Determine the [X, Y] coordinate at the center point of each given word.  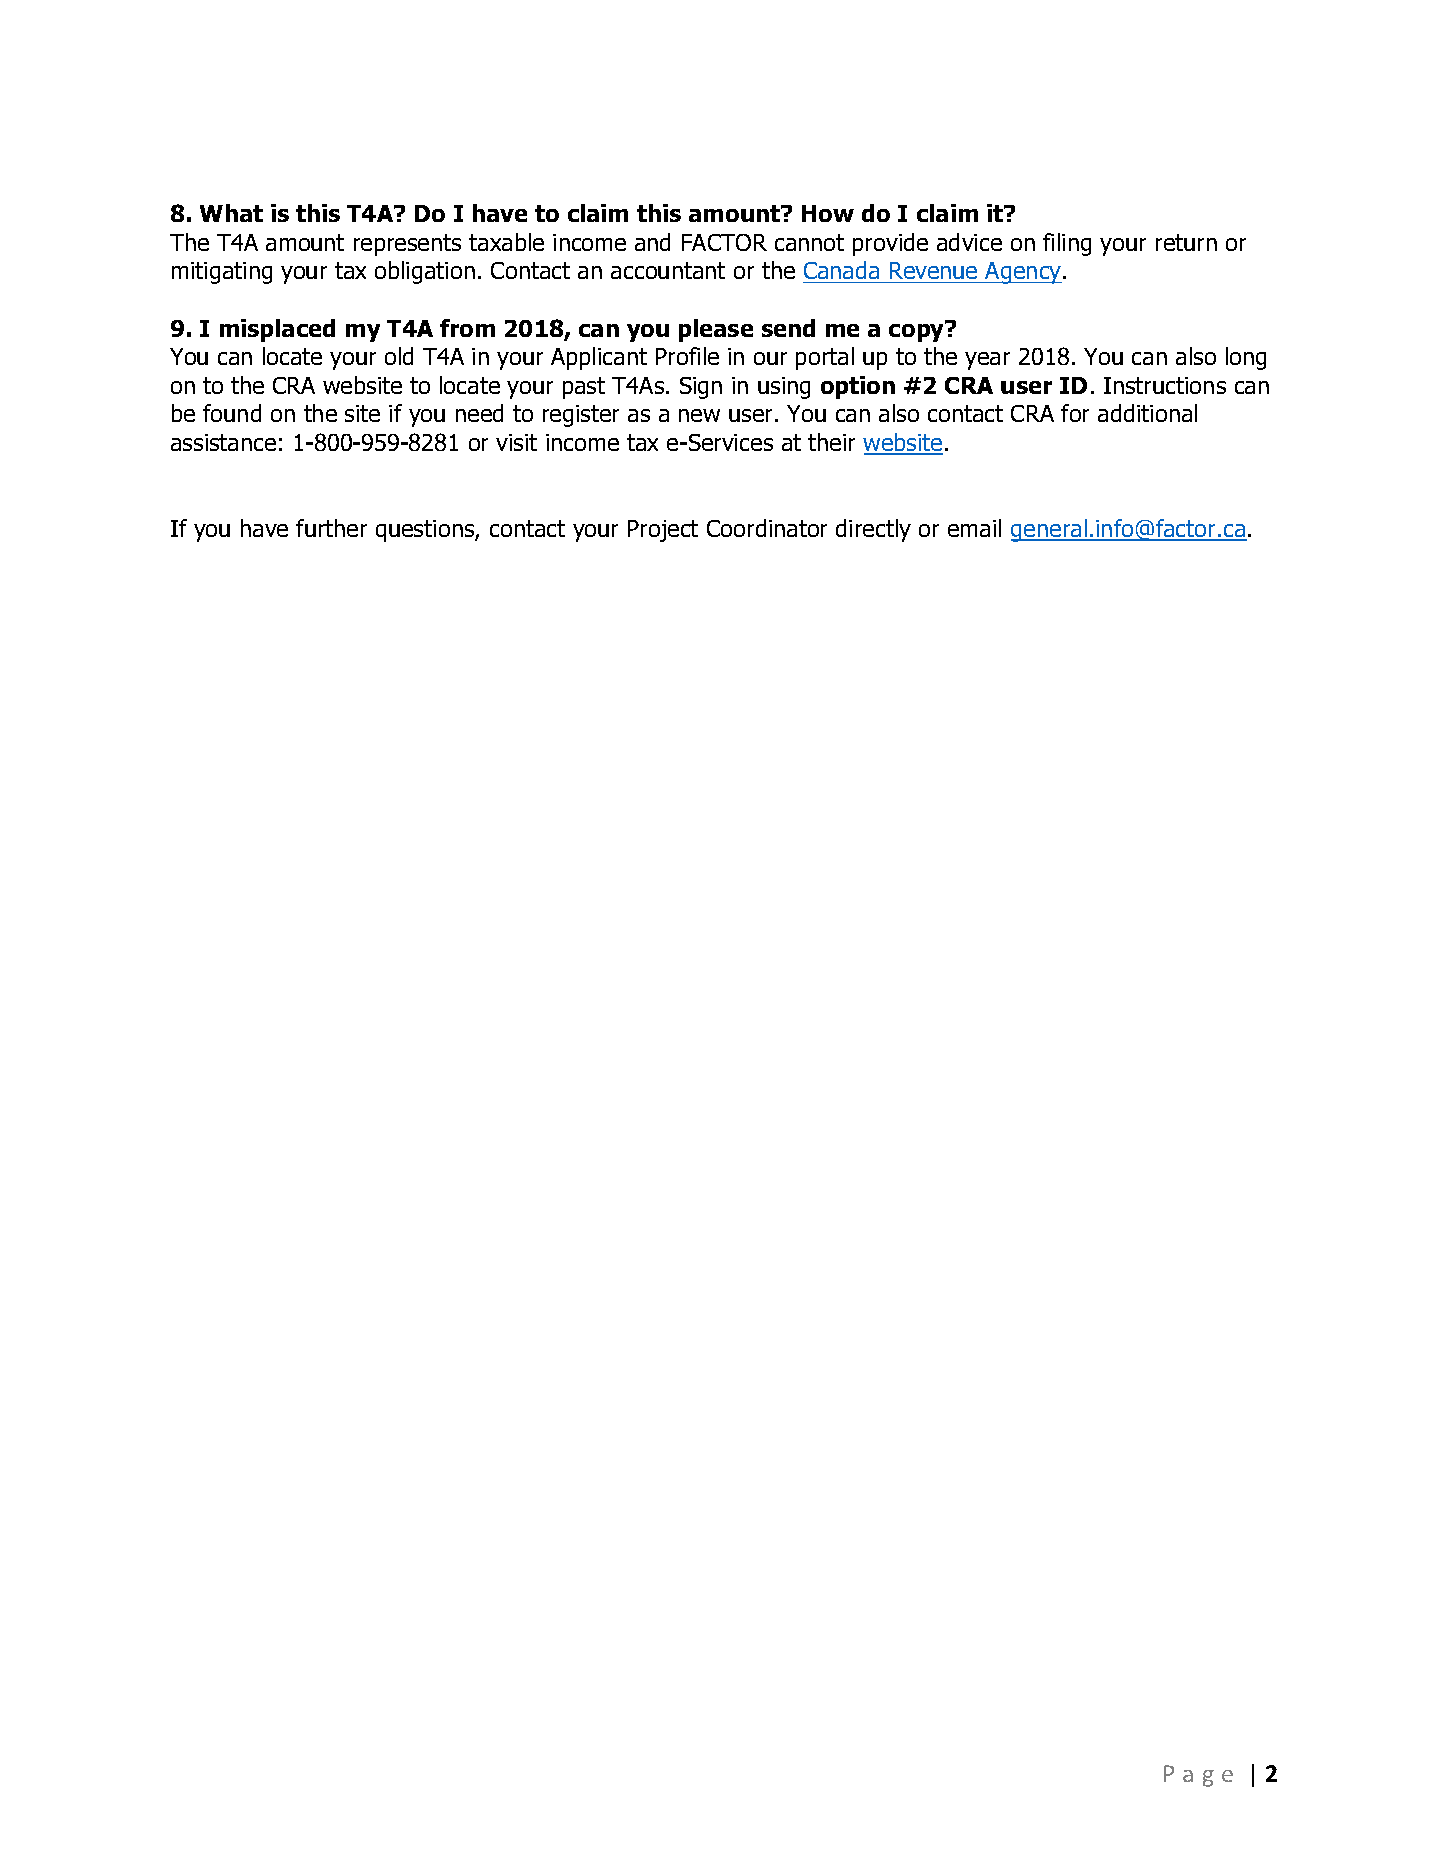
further [331, 528]
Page [1198, 1776]
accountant [668, 270]
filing [1067, 244]
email [974, 528]
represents [407, 245]
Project [663, 531]
